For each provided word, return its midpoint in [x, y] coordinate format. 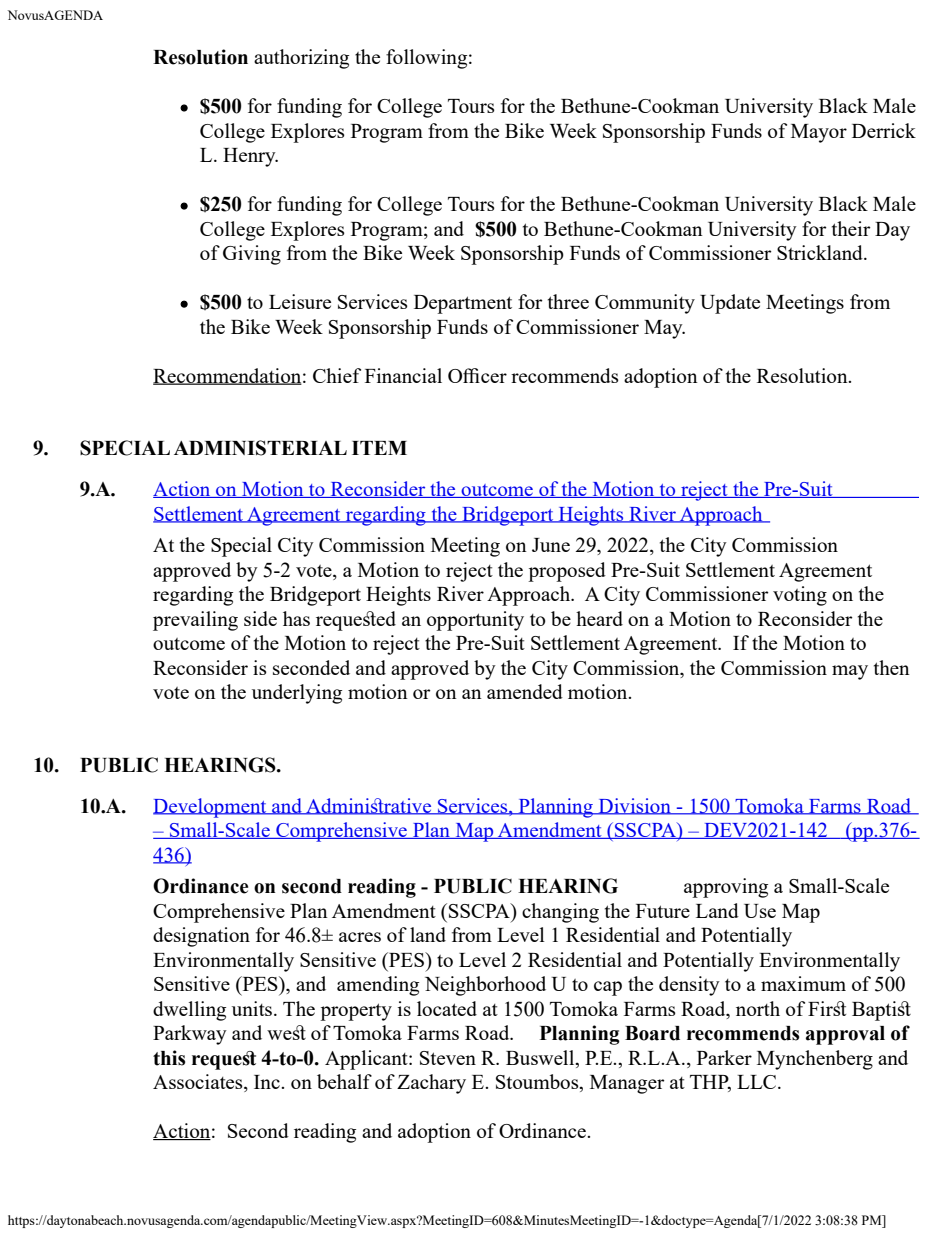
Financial [403, 375]
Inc [268, 1082]
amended [525, 691]
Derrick [884, 130]
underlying [297, 694]
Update [730, 304]
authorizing [301, 59]
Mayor [819, 133]
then [892, 667]
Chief [337, 375]
